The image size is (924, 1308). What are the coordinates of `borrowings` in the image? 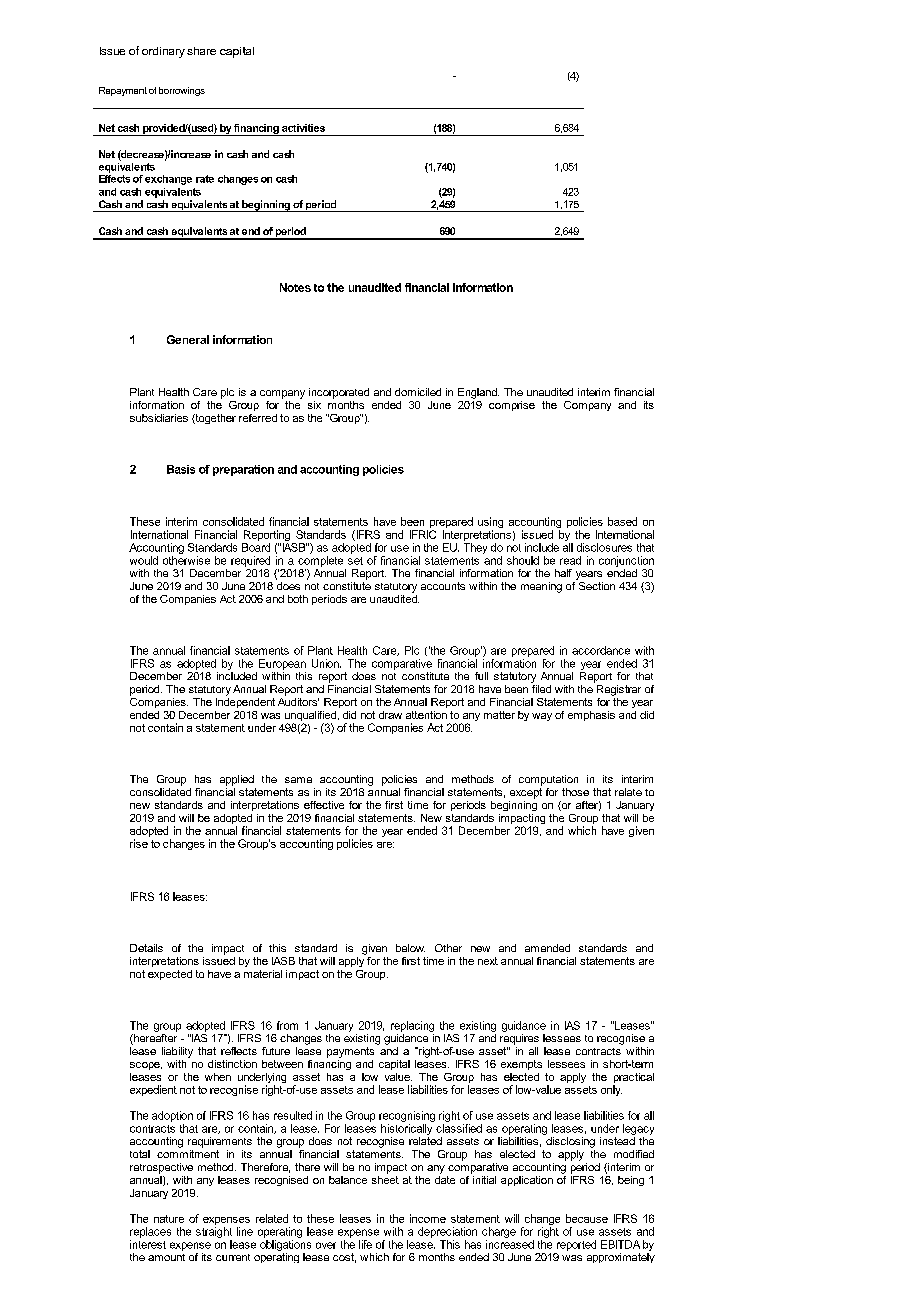 It's located at (182, 91).
